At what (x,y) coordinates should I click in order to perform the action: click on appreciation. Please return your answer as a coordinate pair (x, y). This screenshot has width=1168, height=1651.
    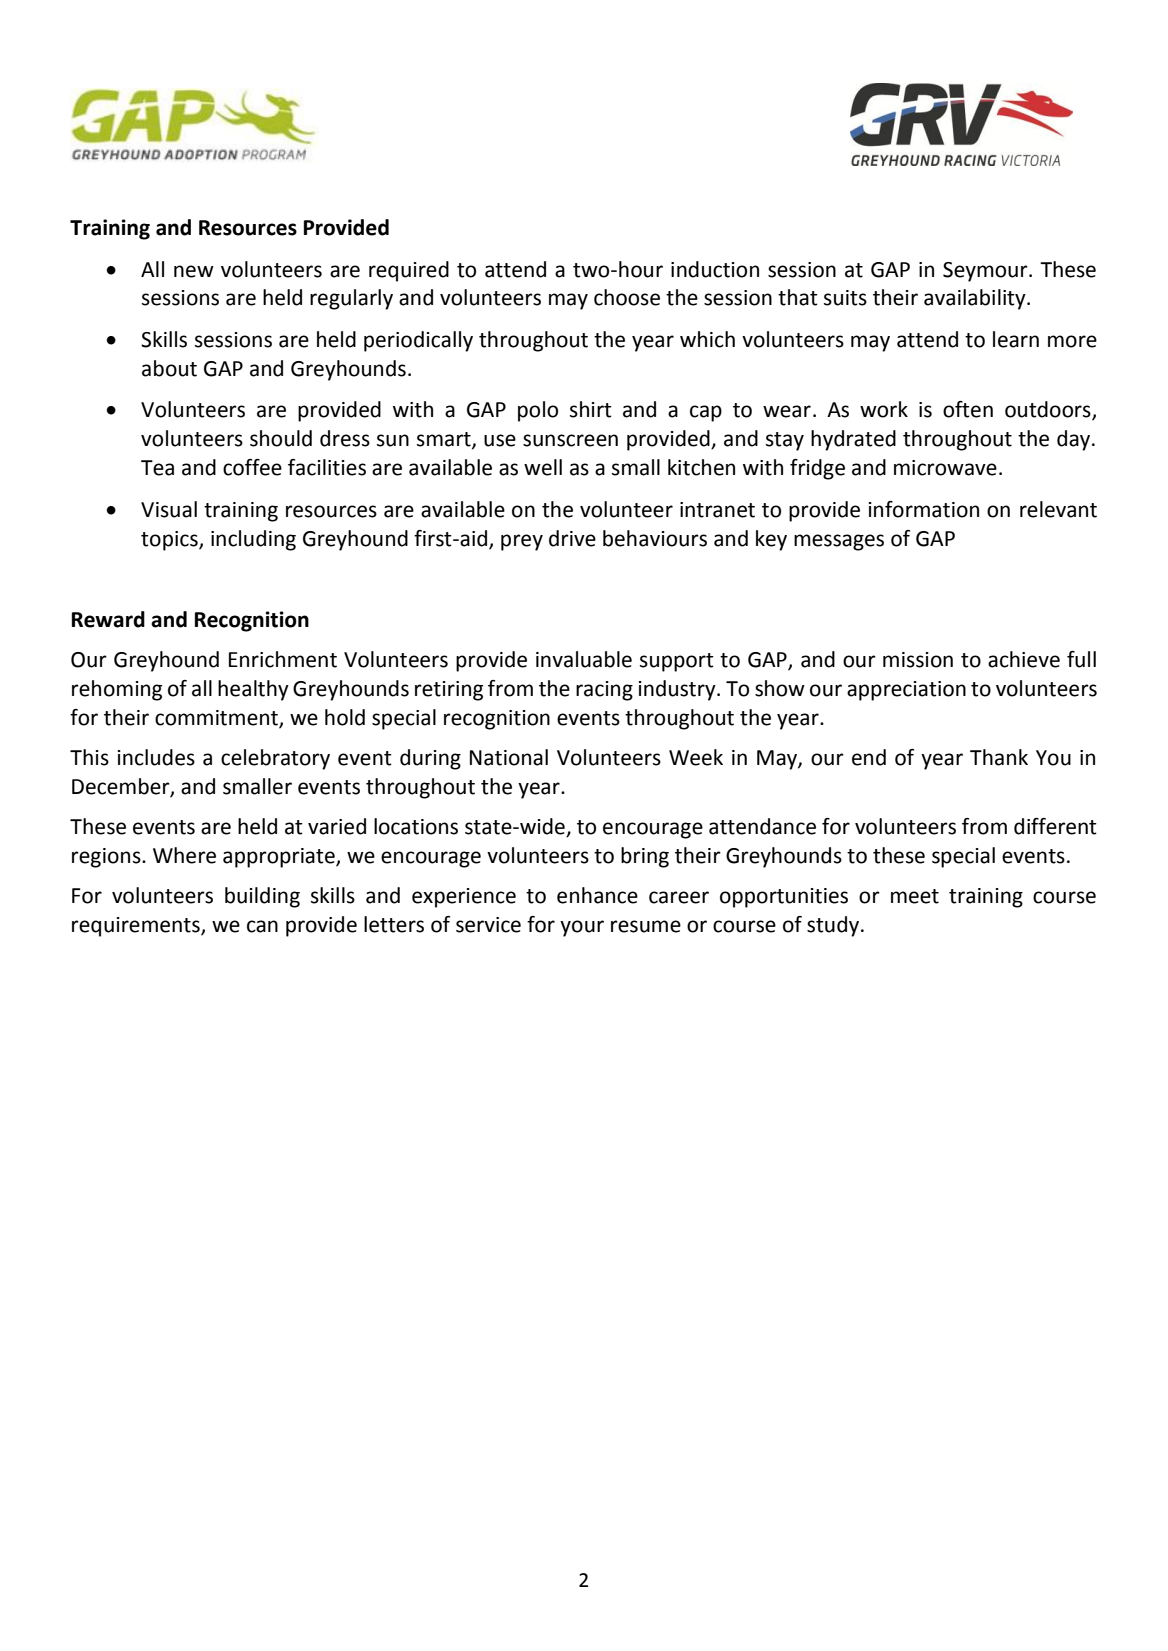
    Looking at the image, I should click on (906, 691).
